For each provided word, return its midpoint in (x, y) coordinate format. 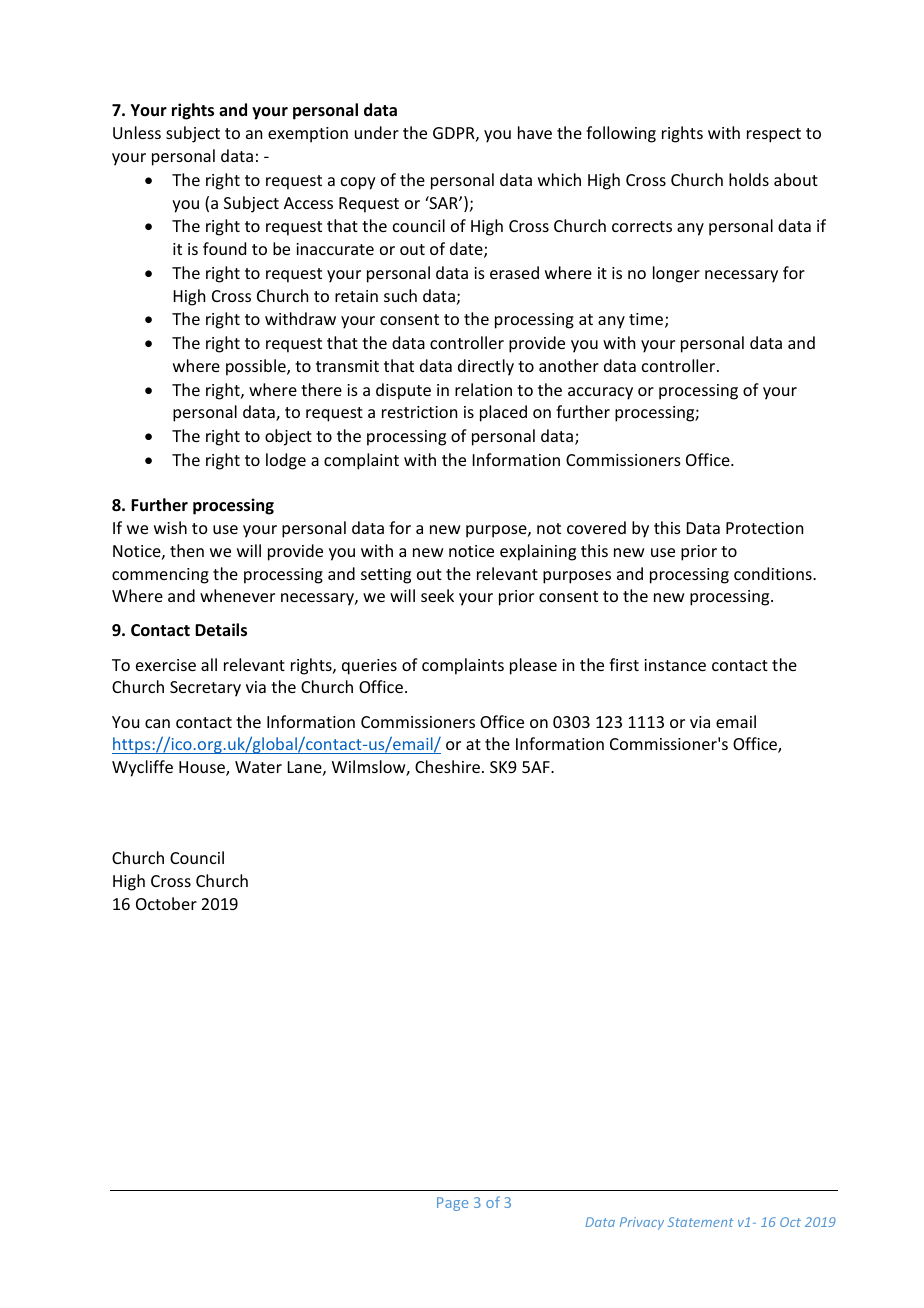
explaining (538, 552)
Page (452, 1204)
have (535, 132)
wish (170, 527)
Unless (137, 132)
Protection (764, 528)
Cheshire (447, 766)
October (166, 903)
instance (675, 665)
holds (749, 179)
